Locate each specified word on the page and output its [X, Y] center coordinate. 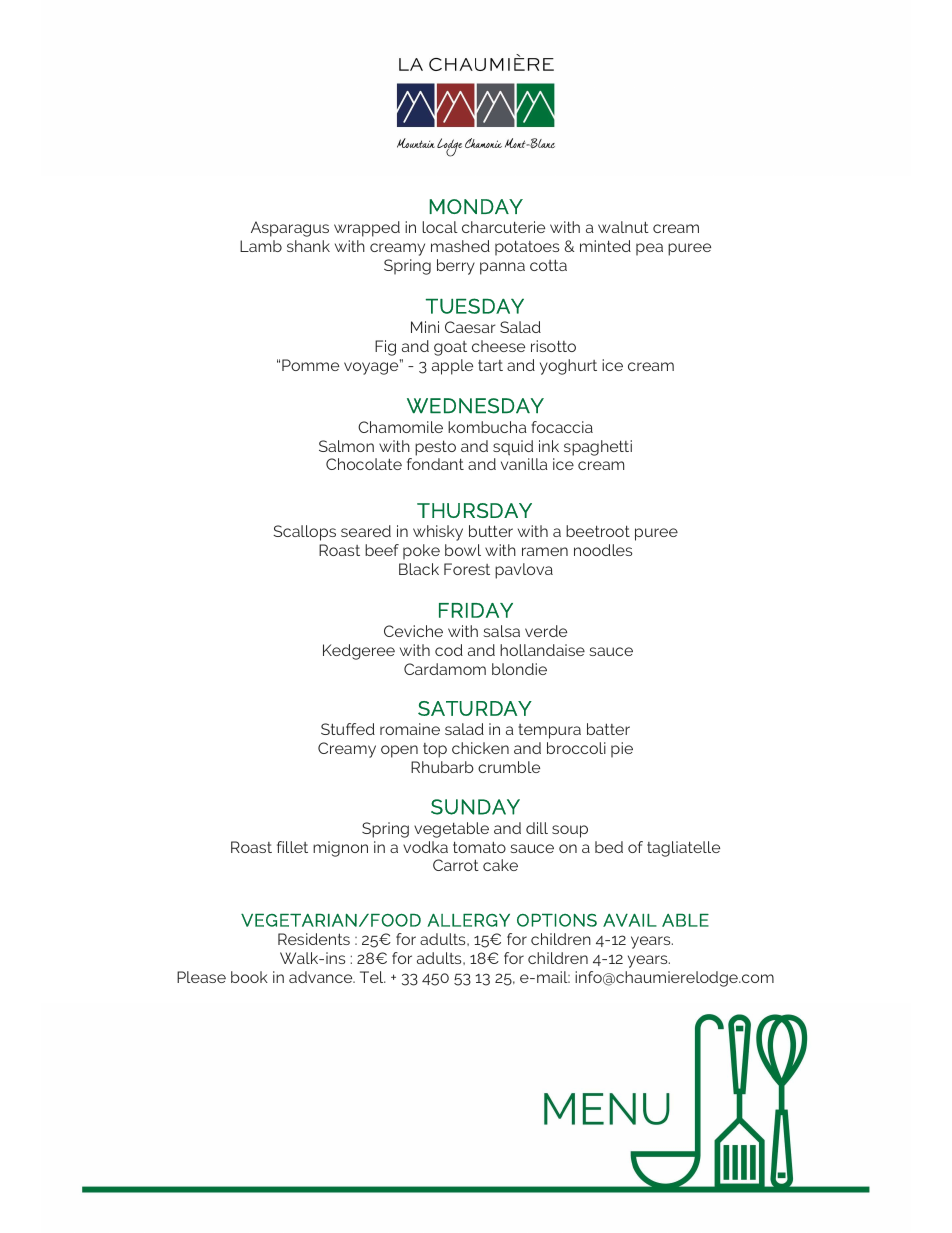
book [249, 977]
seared [366, 531]
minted [605, 246]
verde [546, 631]
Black [419, 569]
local [440, 227]
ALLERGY [468, 920]
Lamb [261, 246]
